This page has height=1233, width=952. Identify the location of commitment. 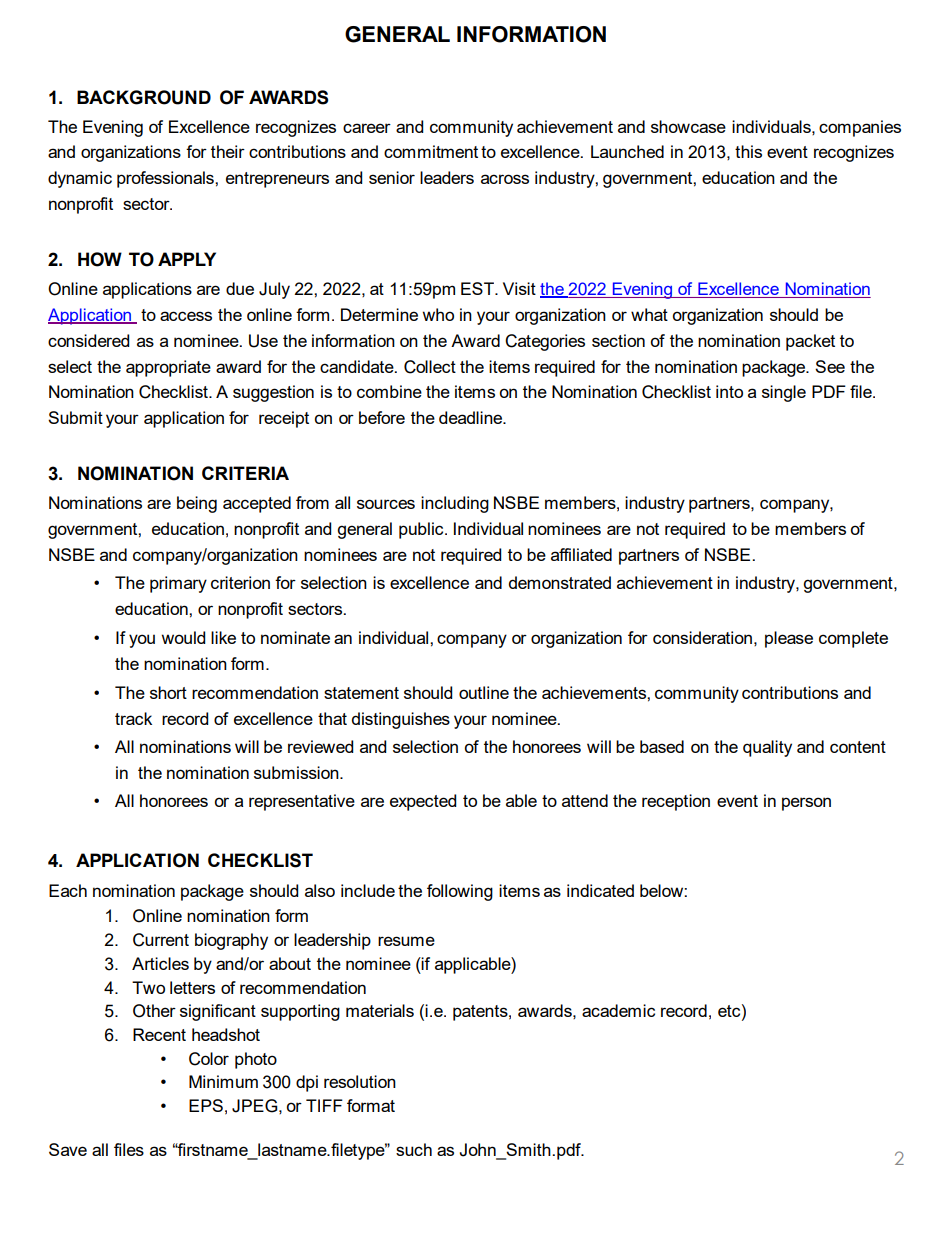
(431, 151).
